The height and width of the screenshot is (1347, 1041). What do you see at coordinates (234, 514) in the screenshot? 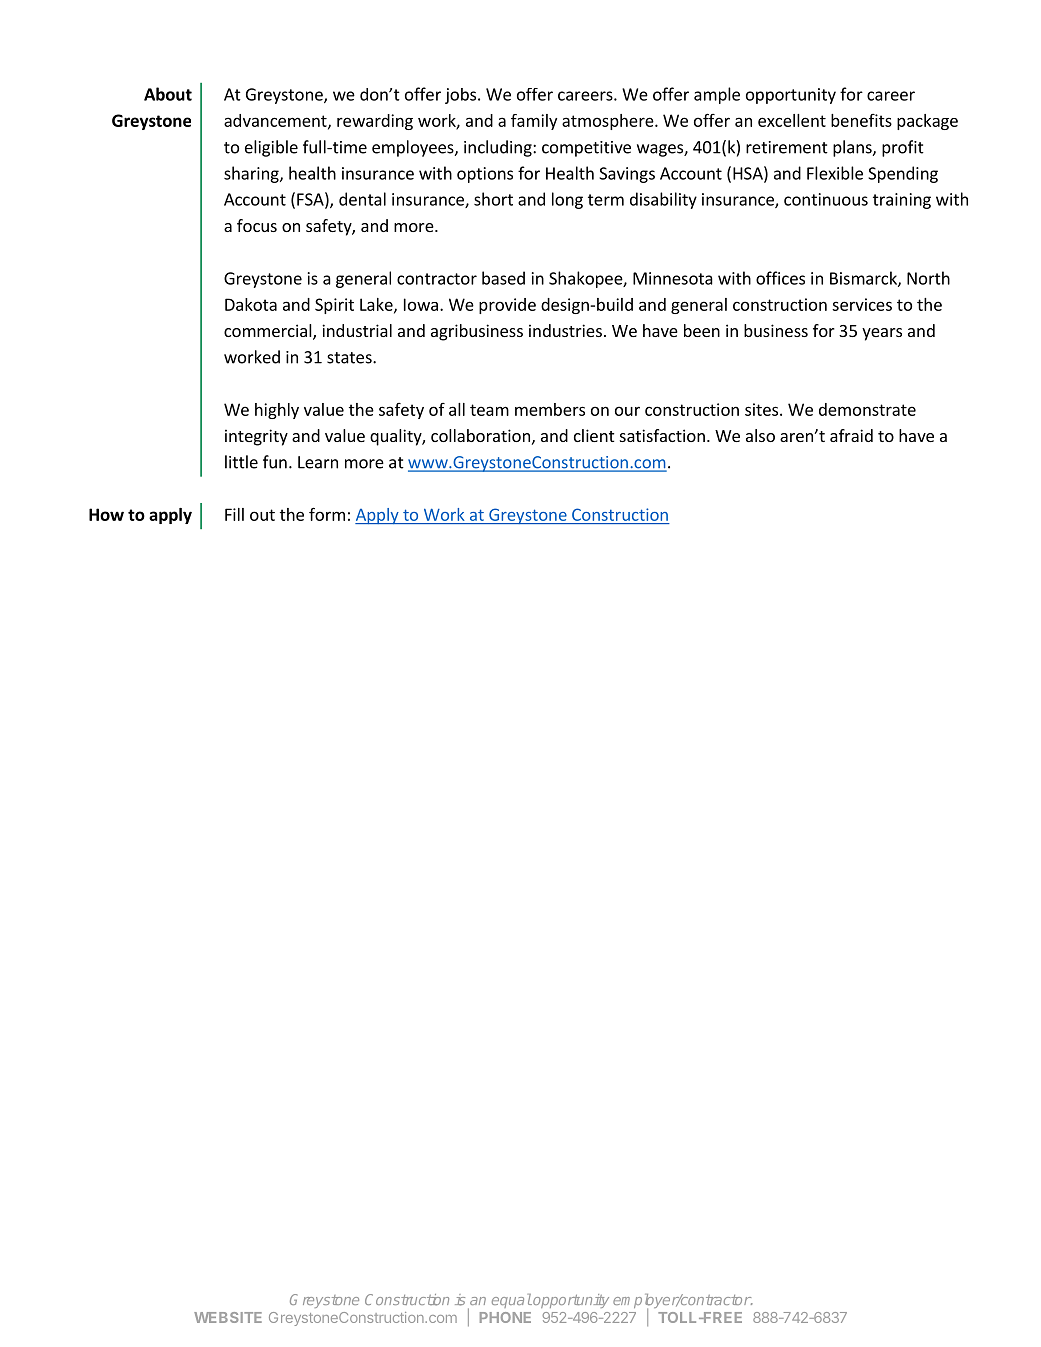
I see `Fill` at bounding box center [234, 514].
